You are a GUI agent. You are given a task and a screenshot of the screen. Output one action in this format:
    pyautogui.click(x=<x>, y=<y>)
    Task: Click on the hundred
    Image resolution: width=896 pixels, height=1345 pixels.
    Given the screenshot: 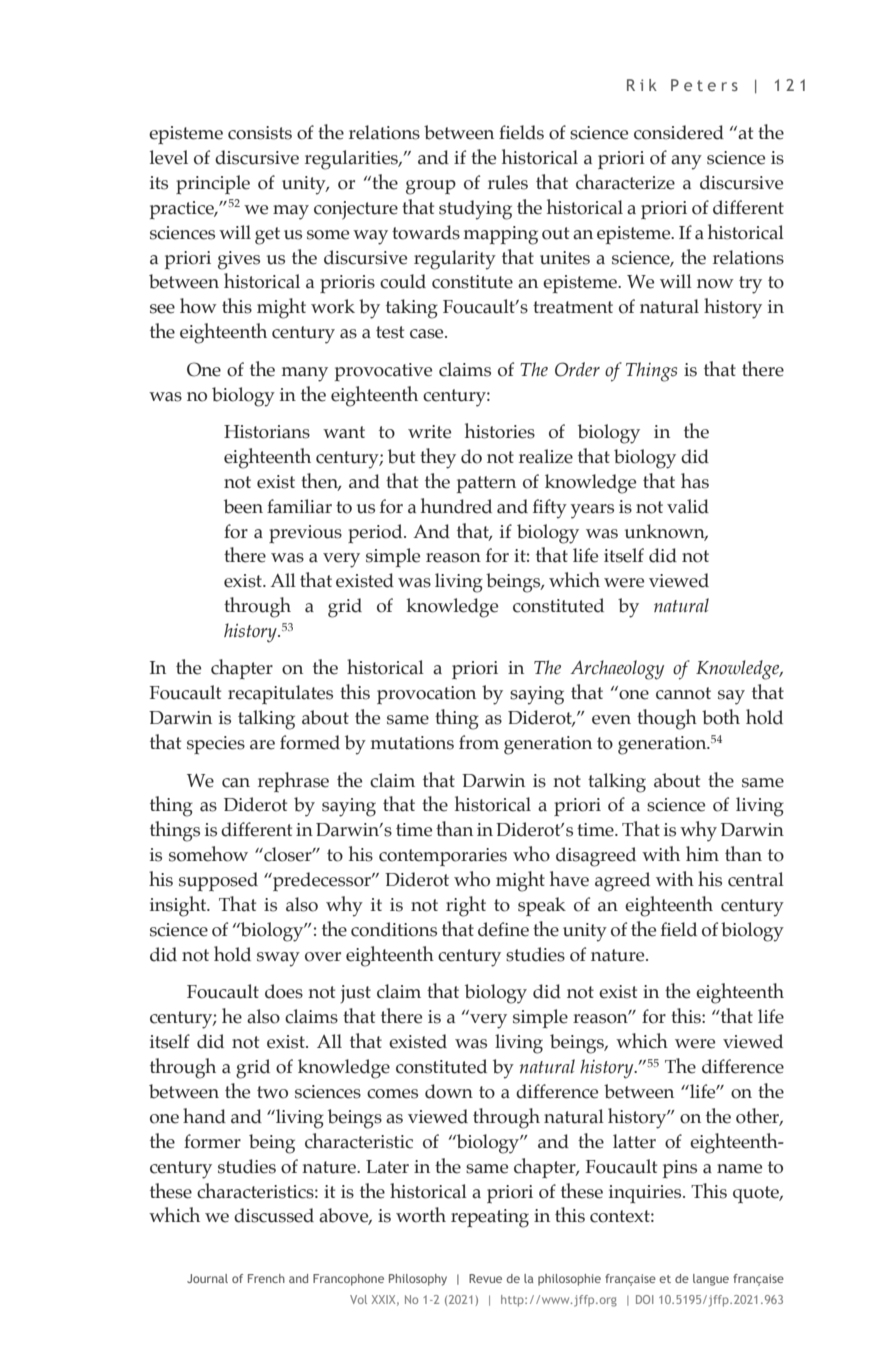 What is the action you would take?
    pyautogui.click(x=456, y=506)
